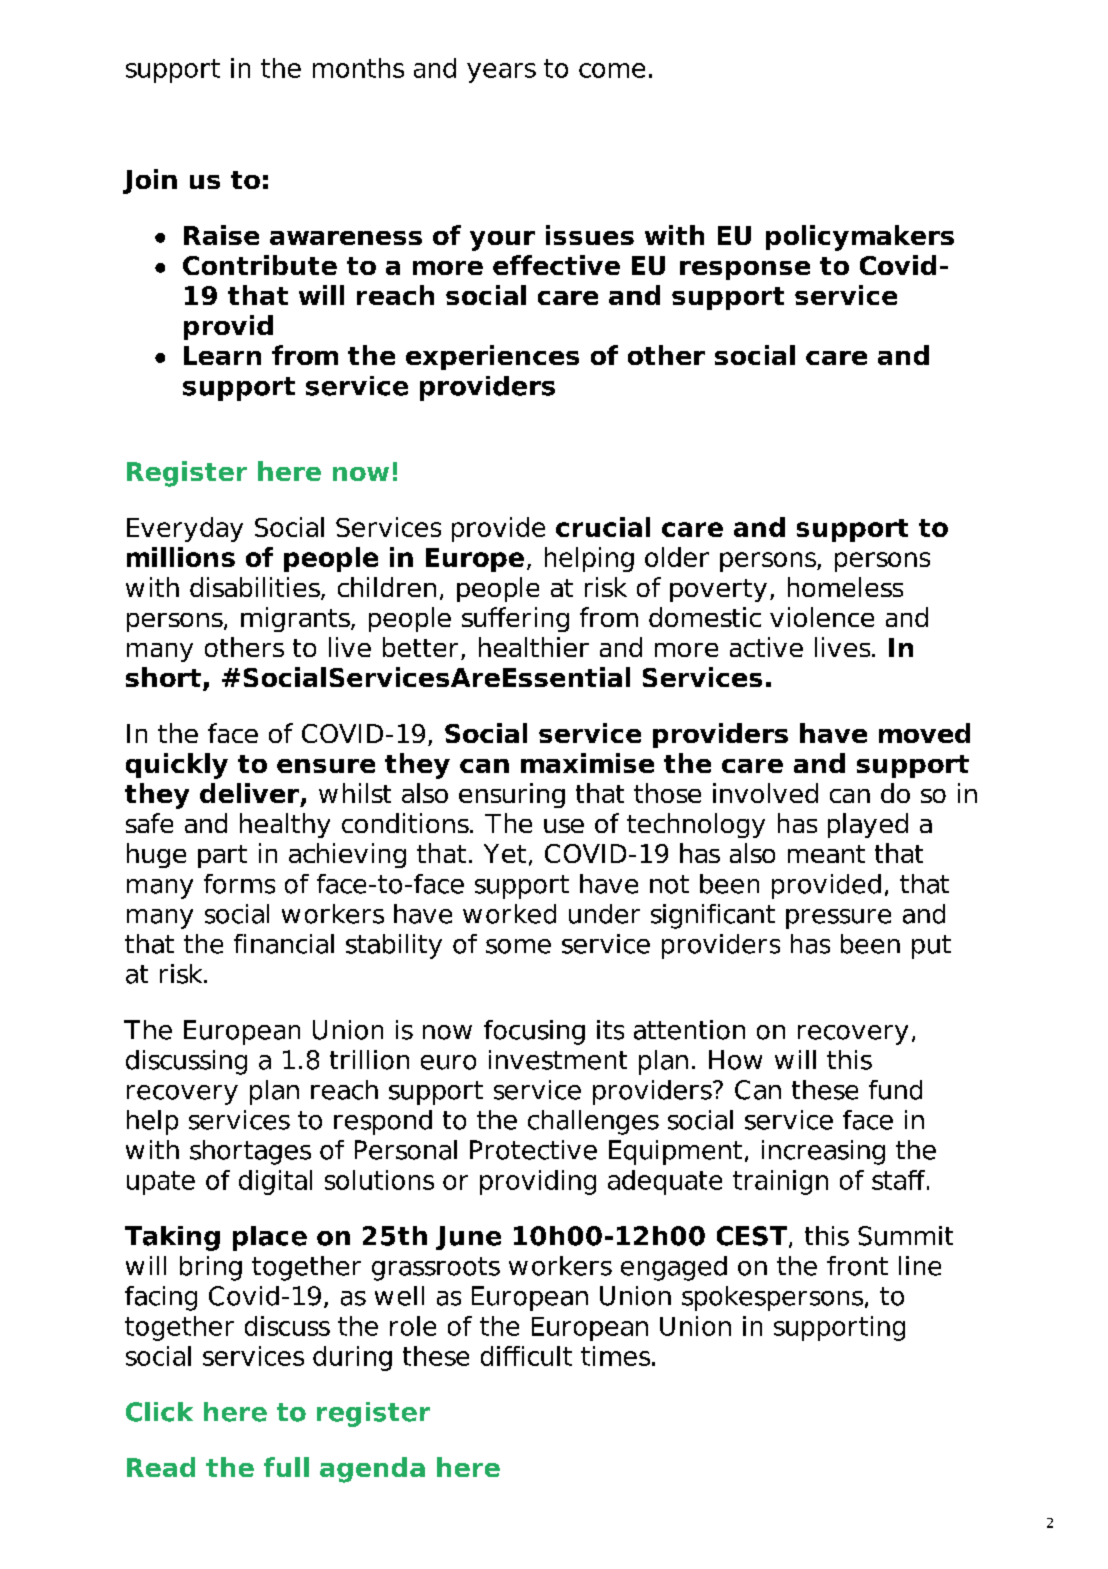 Image resolution: width=1108 pixels, height=1569 pixels. What do you see at coordinates (822, 617) in the page?
I see `violence` at bounding box center [822, 617].
